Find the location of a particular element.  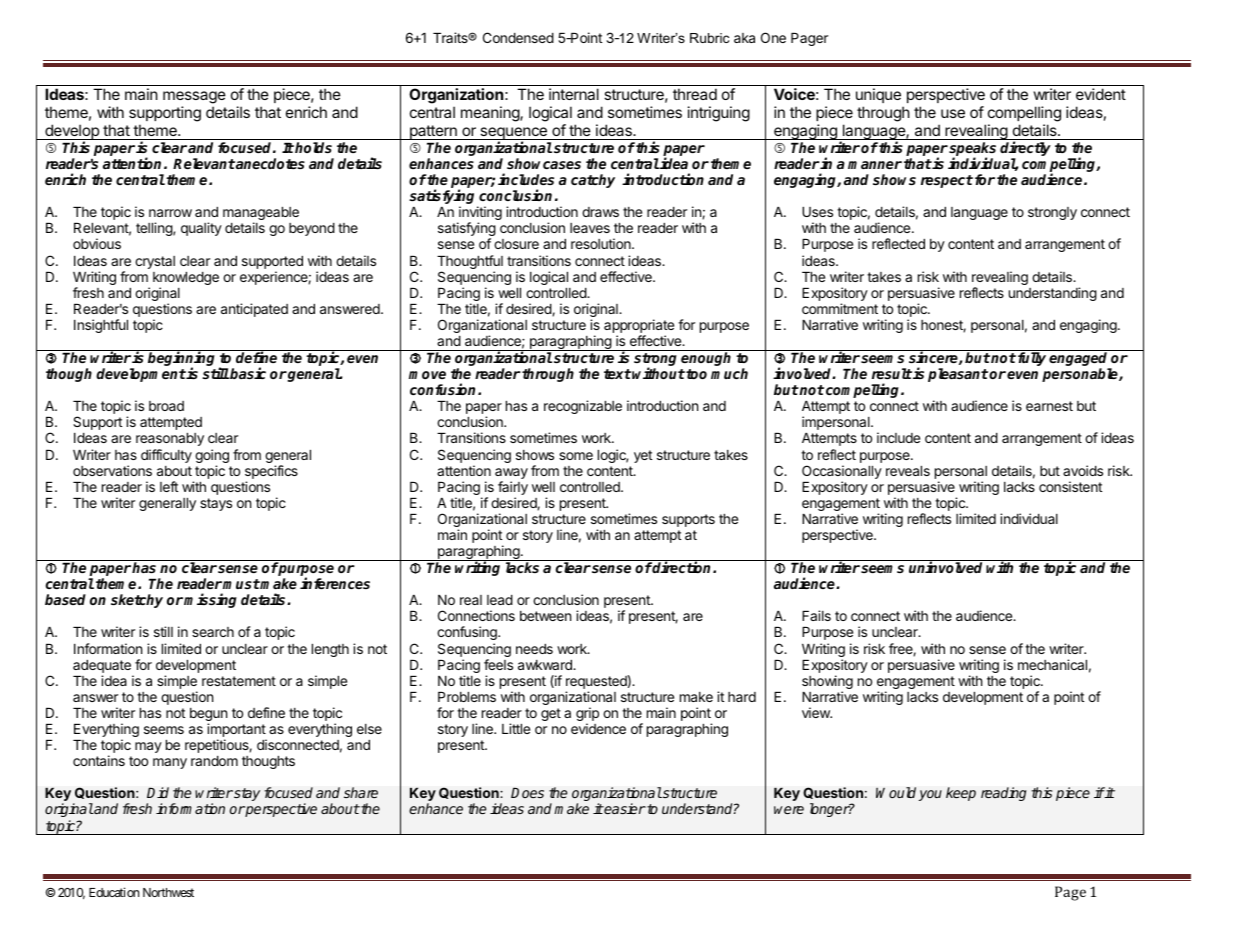

easier is located at coordinates (624, 808).
